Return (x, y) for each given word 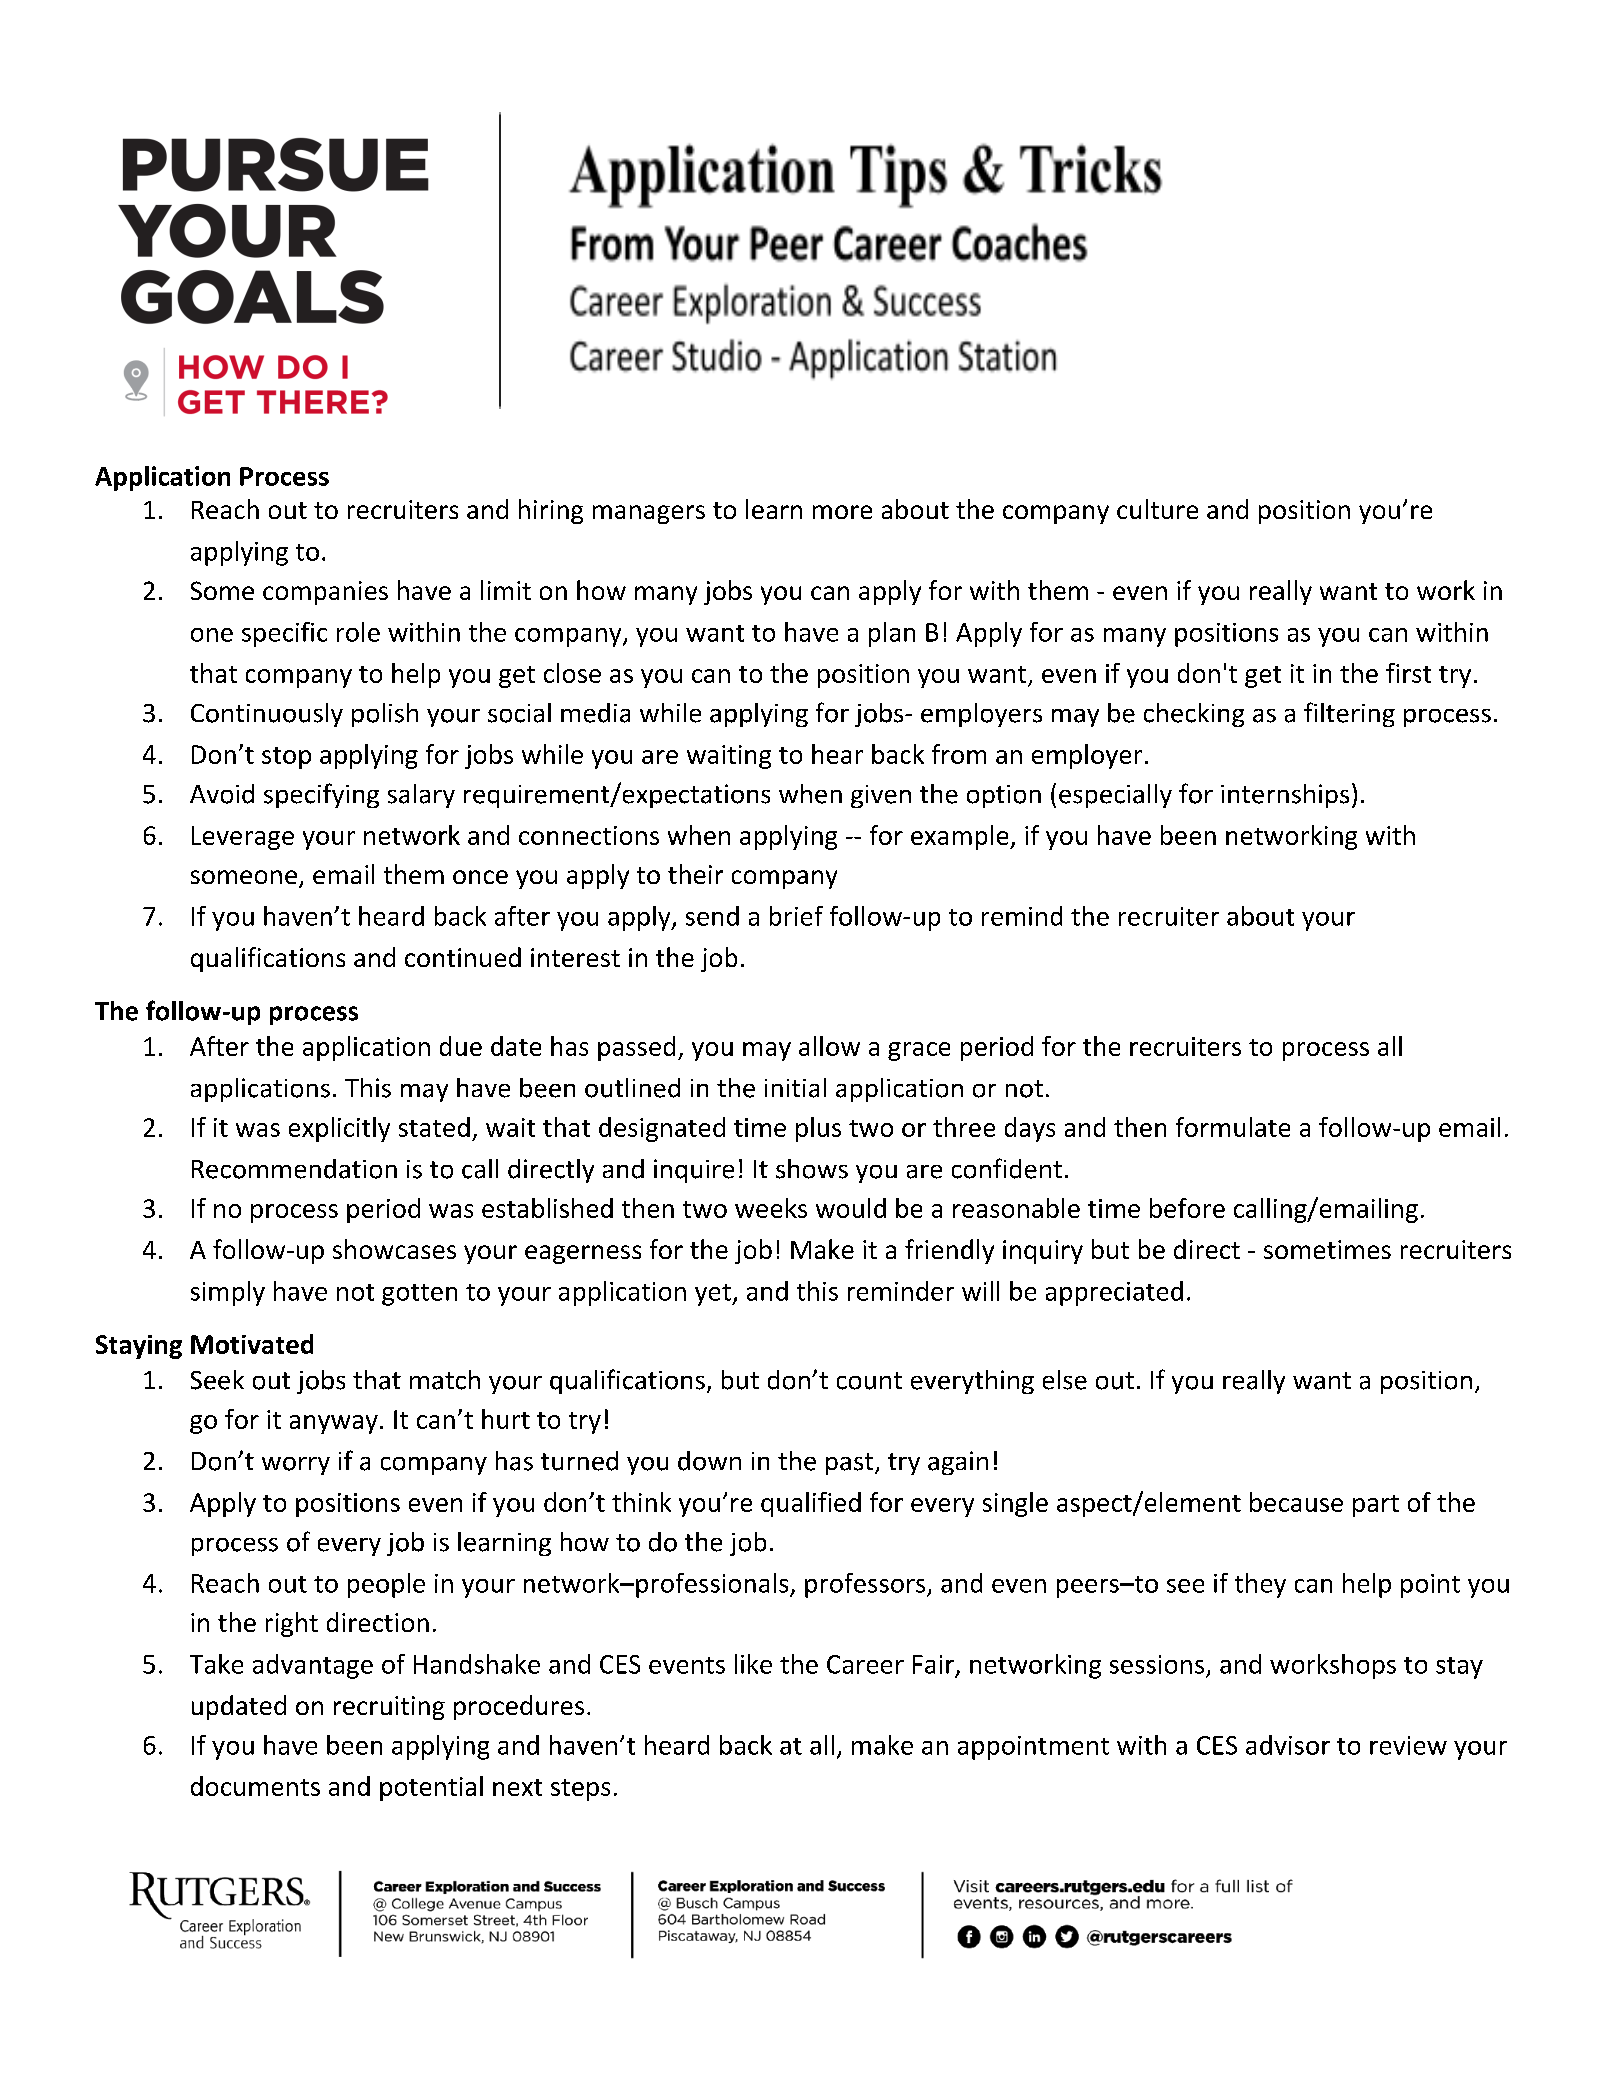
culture (1157, 509)
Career (865, 1664)
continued (463, 957)
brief (796, 916)
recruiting (389, 1708)
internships (1285, 796)
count (869, 1381)
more (842, 512)
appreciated (1114, 1293)
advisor (1288, 1745)
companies (325, 593)
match (445, 1380)
